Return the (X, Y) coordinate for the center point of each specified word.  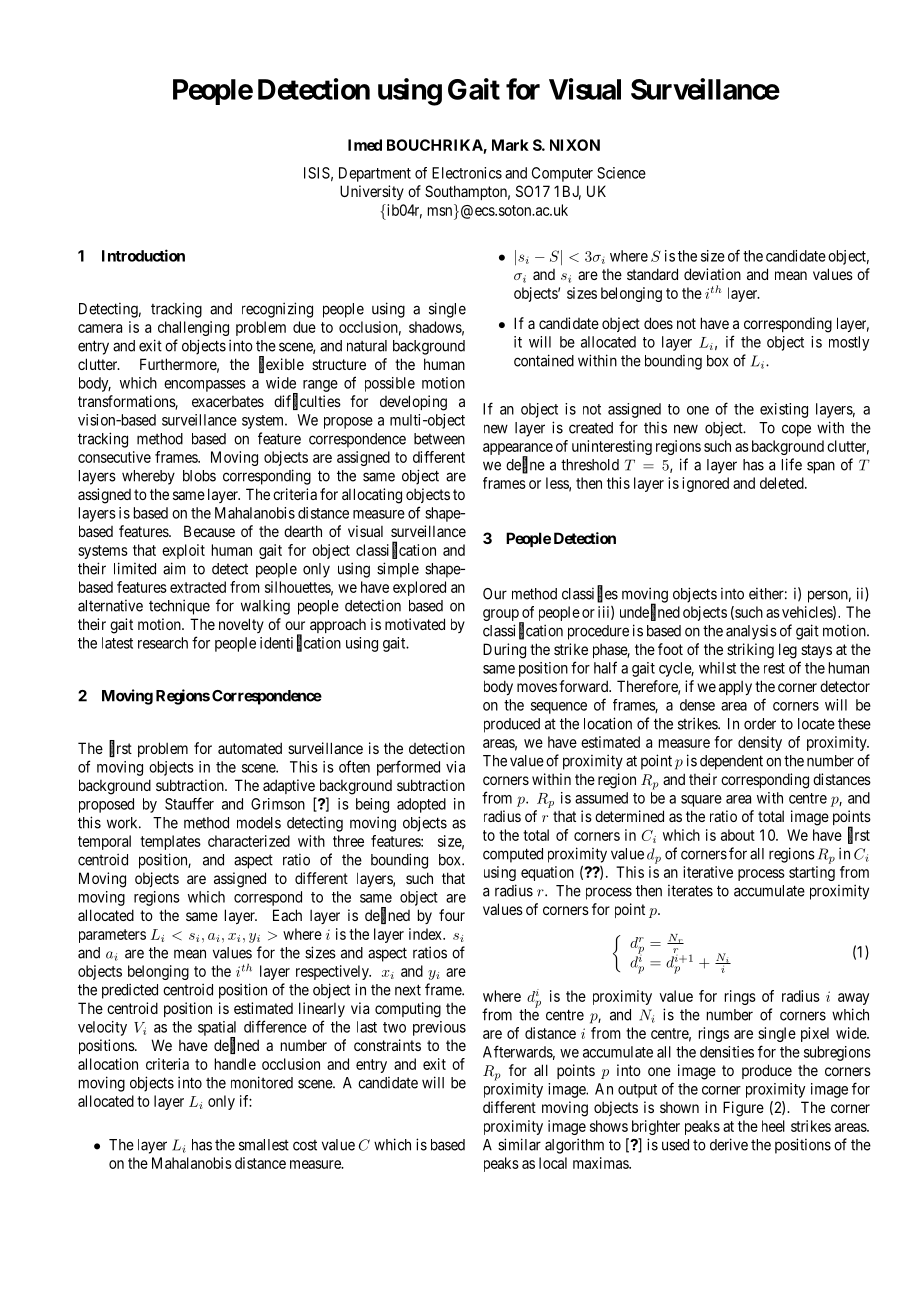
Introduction (143, 255)
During (504, 651)
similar (519, 1144)
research (163, 643)
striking (750, 651)
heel (773, 1126)
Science (621, 173)
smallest (264, 1145)
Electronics (467, 173)
